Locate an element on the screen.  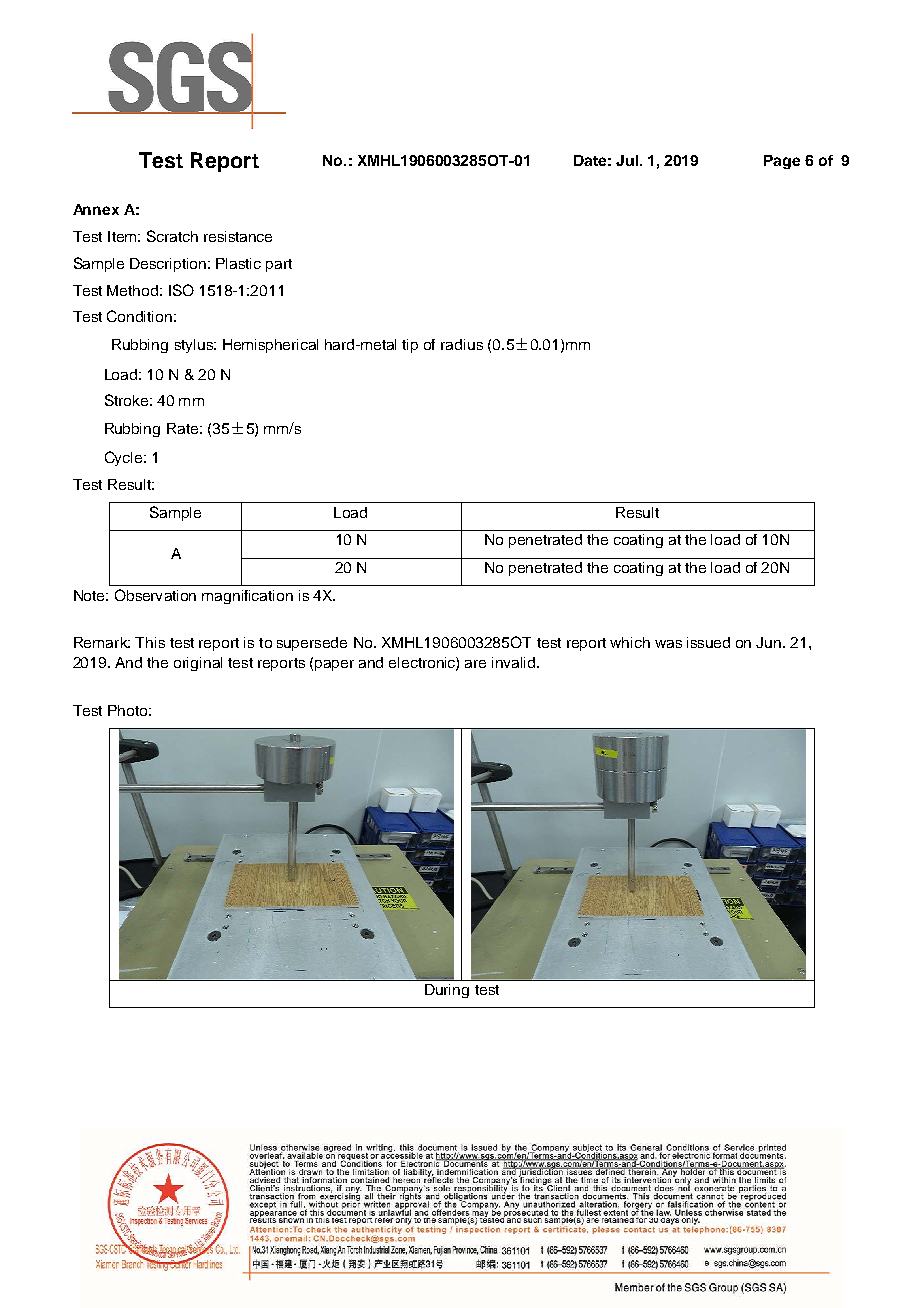
This is located at coordinates (150, 642).
